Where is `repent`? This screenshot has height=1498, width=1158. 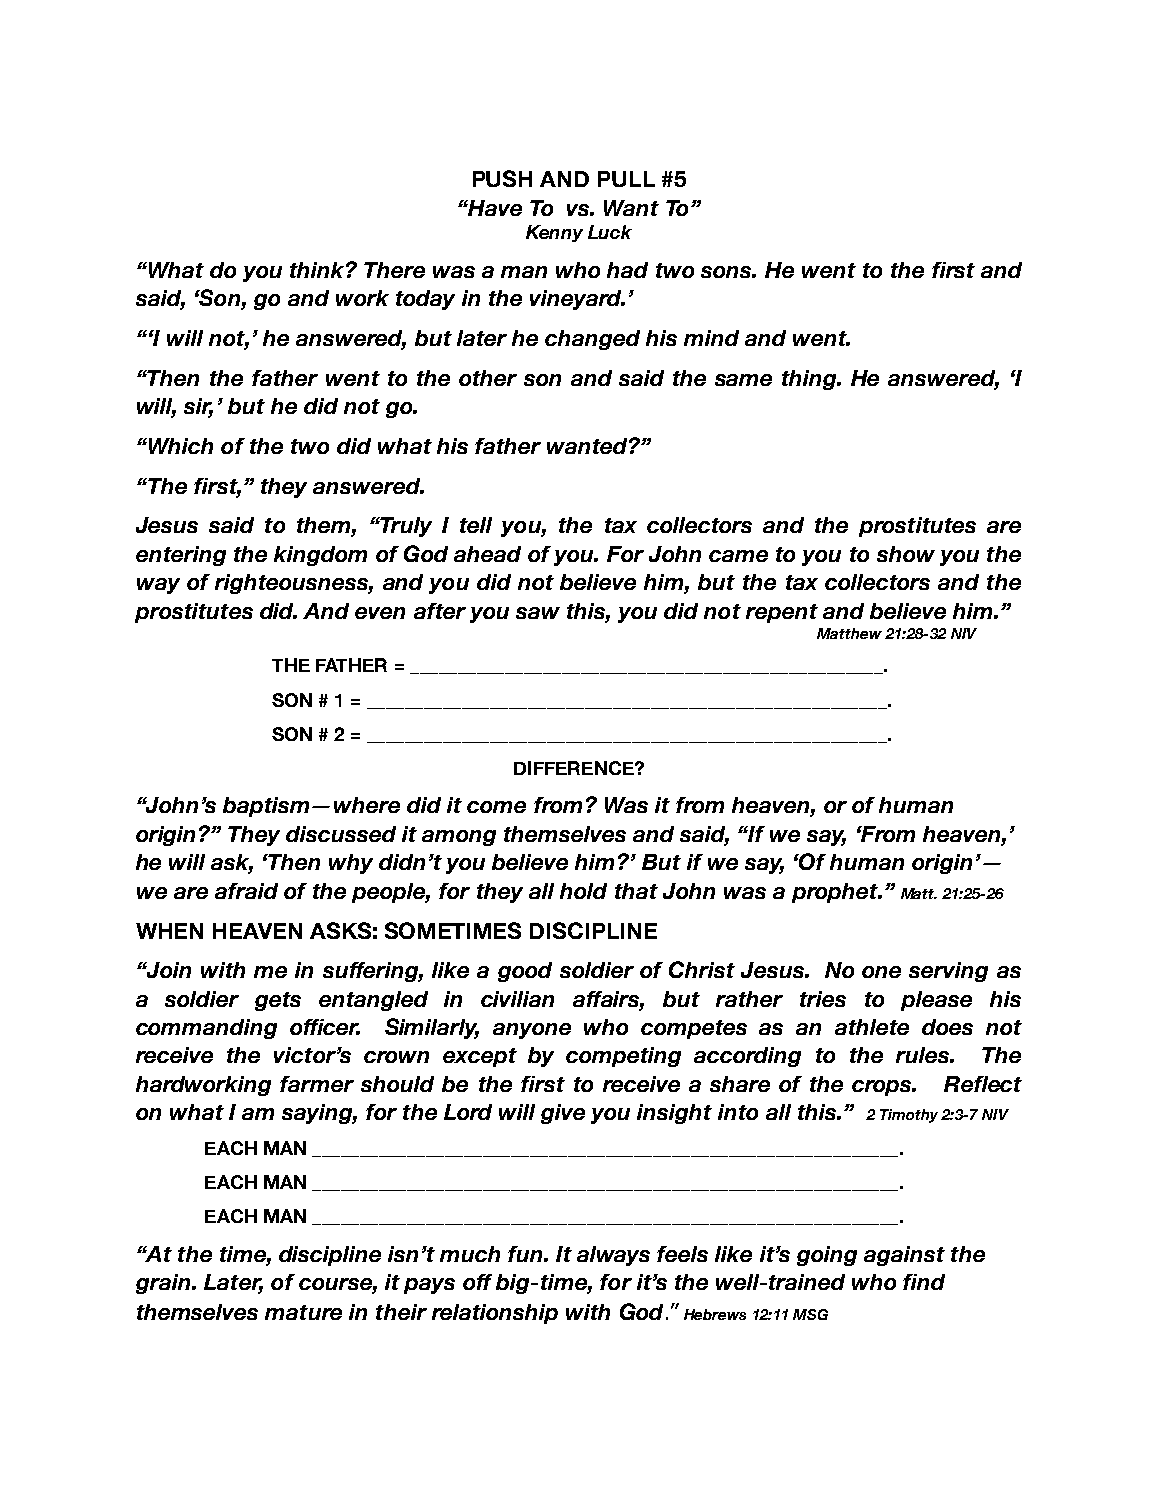 repent is located at coordinates (782, 613).
